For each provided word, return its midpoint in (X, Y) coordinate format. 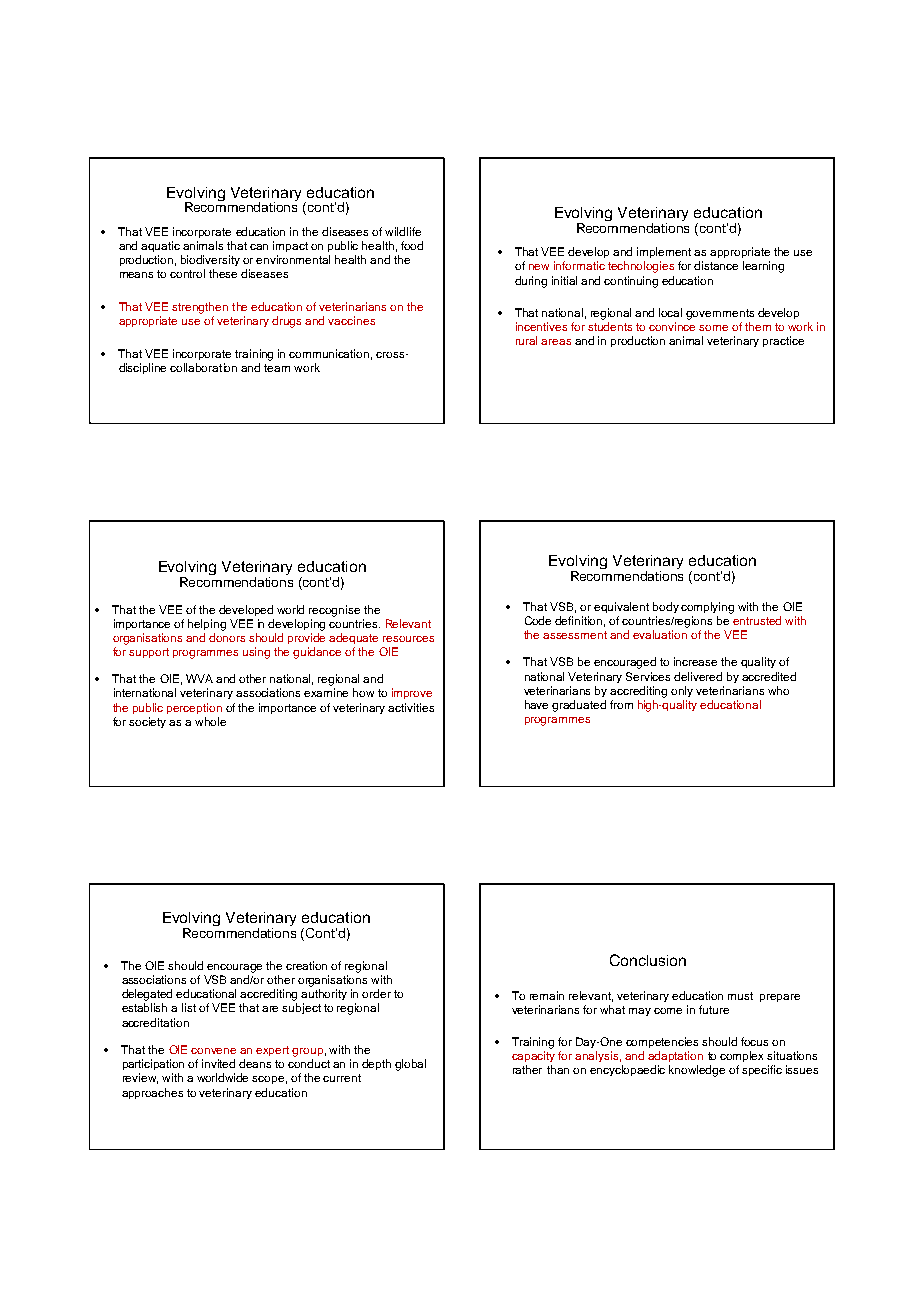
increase (695, 661)
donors (227, 637)
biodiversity (210, 260)
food (412, 245)
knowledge (697, 1071)
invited (218, 1063)
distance (716, 265)
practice (783, 341)
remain (547, 995)
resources (408, 639)
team (277, 368)
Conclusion (648, 960)
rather (527, 1069)
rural (526, 340)
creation (306, 965)
